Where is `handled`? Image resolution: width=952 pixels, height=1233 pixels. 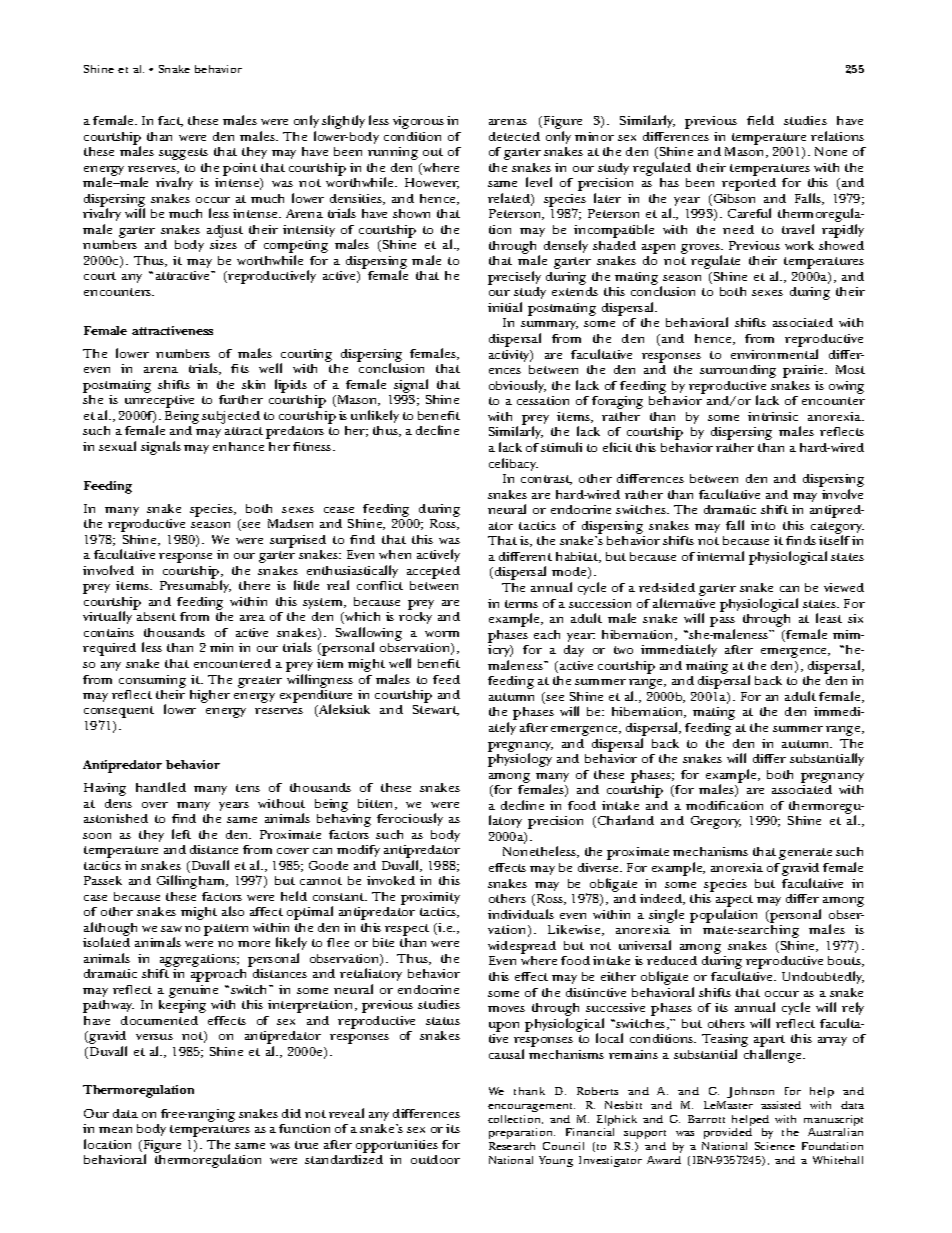 handled is located at coordinates (161, 787).
